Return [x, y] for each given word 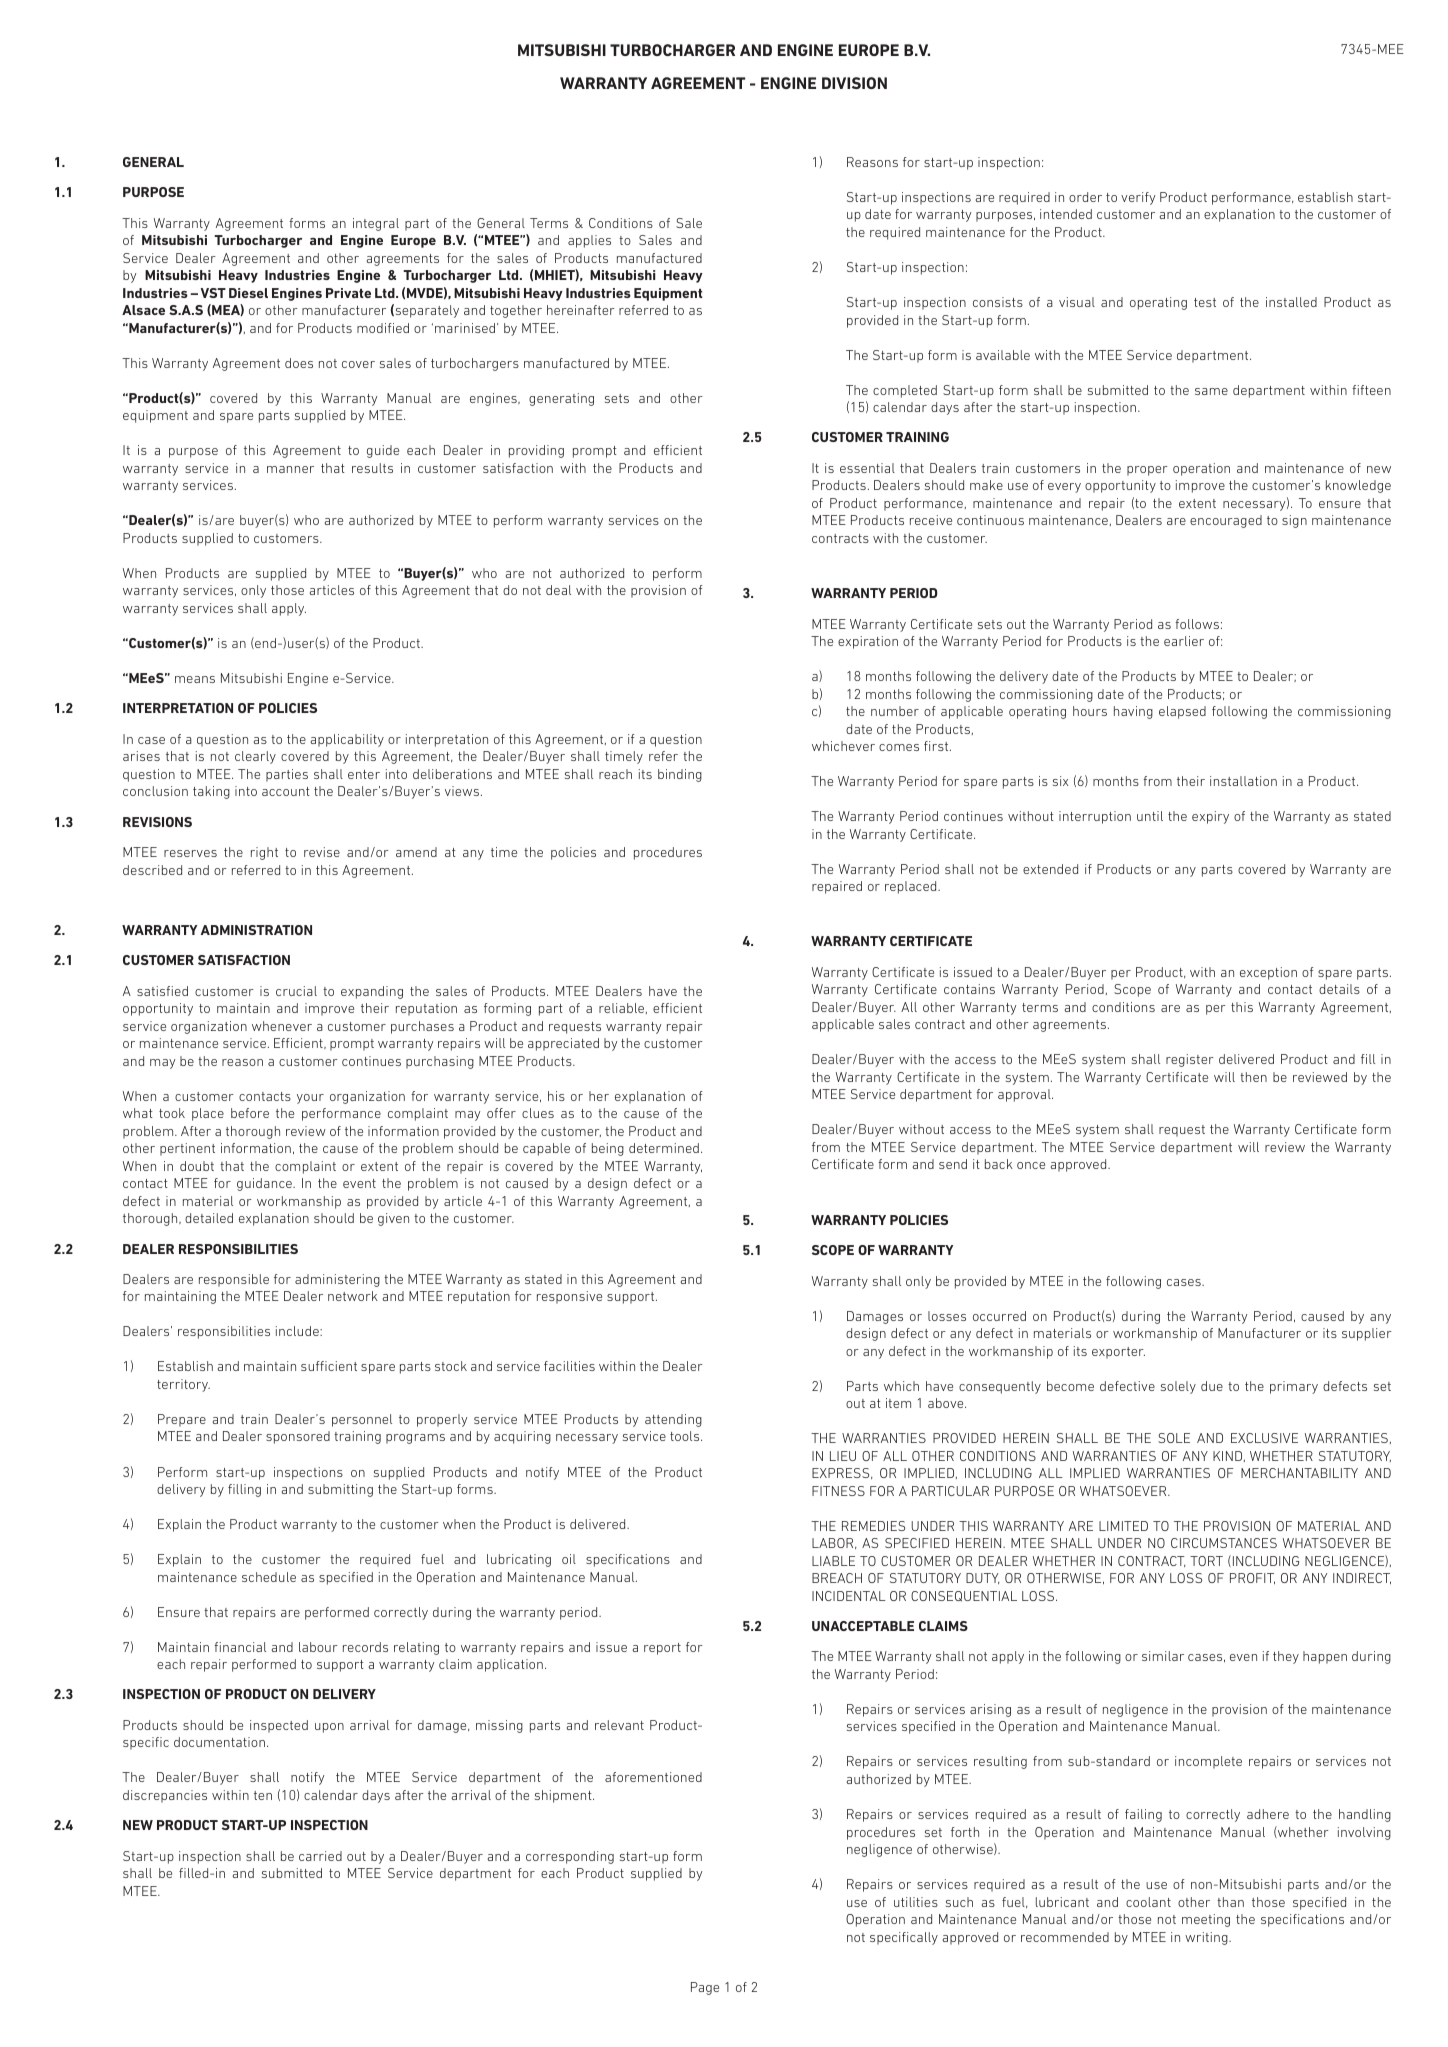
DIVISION [854, 83]
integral [376, 224]
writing [1207, 1938]
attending [673, 1420]
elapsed [1182, 712]
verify [1138, 198]
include [298, 1331]
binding [680, 775]
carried [320, 1856]
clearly [255, 757]
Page [705, 1988]
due [1212, 1386]
